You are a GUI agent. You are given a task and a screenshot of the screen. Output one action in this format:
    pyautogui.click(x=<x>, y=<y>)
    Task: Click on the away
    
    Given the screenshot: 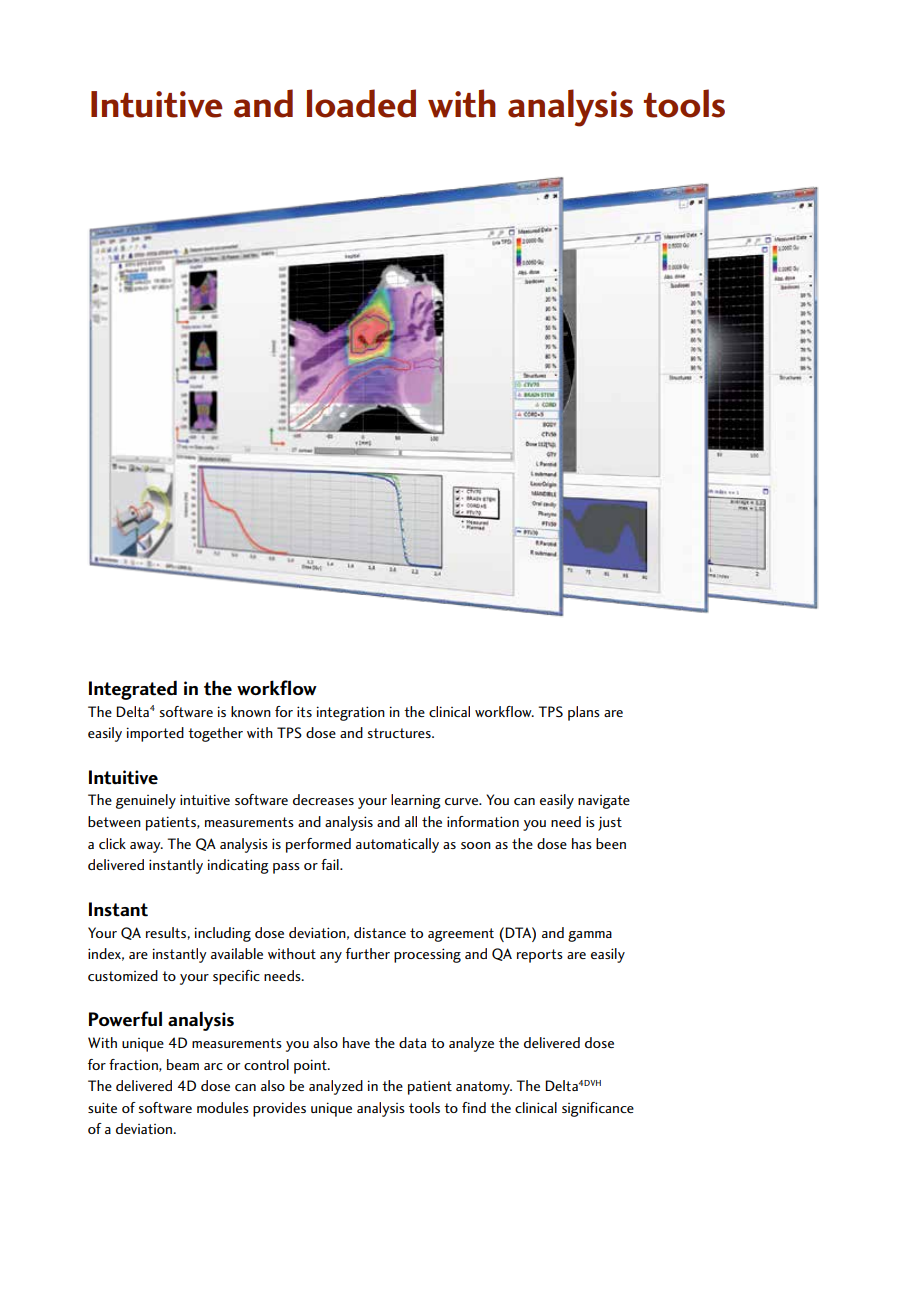 What is the action you would take?
    pyautogui.click(x=146, y=847)
